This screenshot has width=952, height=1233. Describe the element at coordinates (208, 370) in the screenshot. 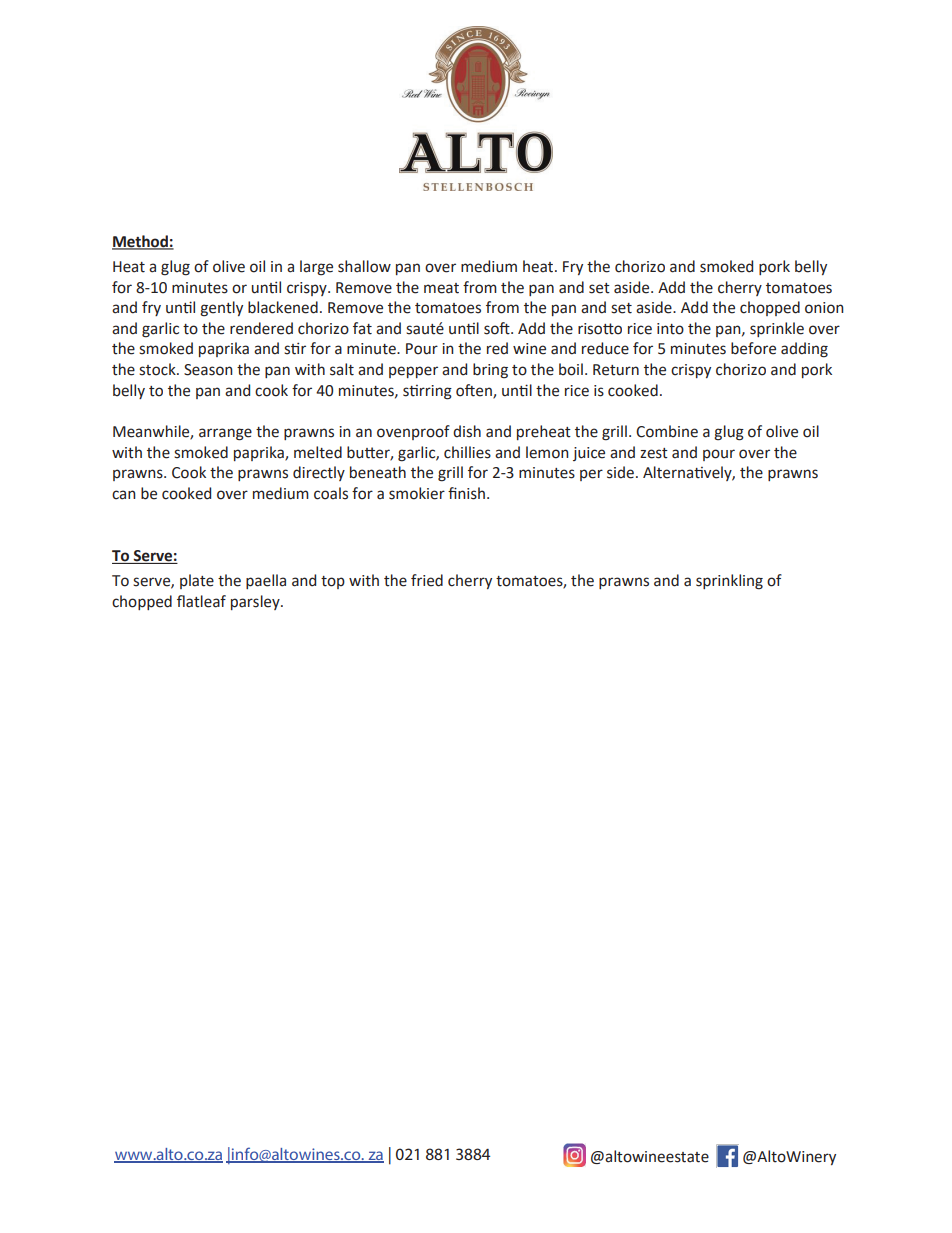

I see `Season` at that location.
